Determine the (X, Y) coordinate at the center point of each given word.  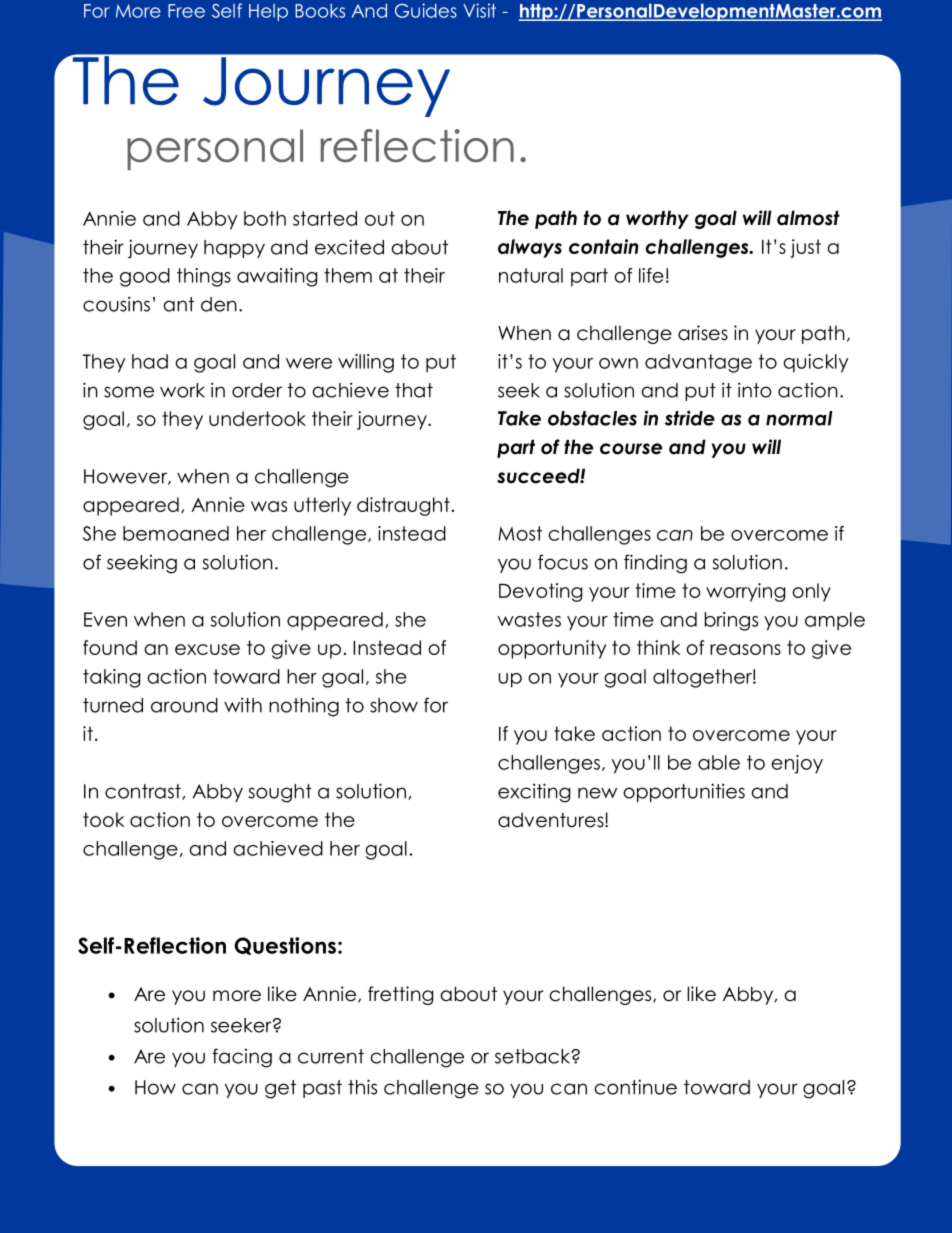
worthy (657, 219)
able (719, 762)
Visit (479, 10)
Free (186, 11)
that (414, 390)
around (184, 705)
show (394, 705)
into (754, 390)
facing (242, 1058)
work (182, 390)
